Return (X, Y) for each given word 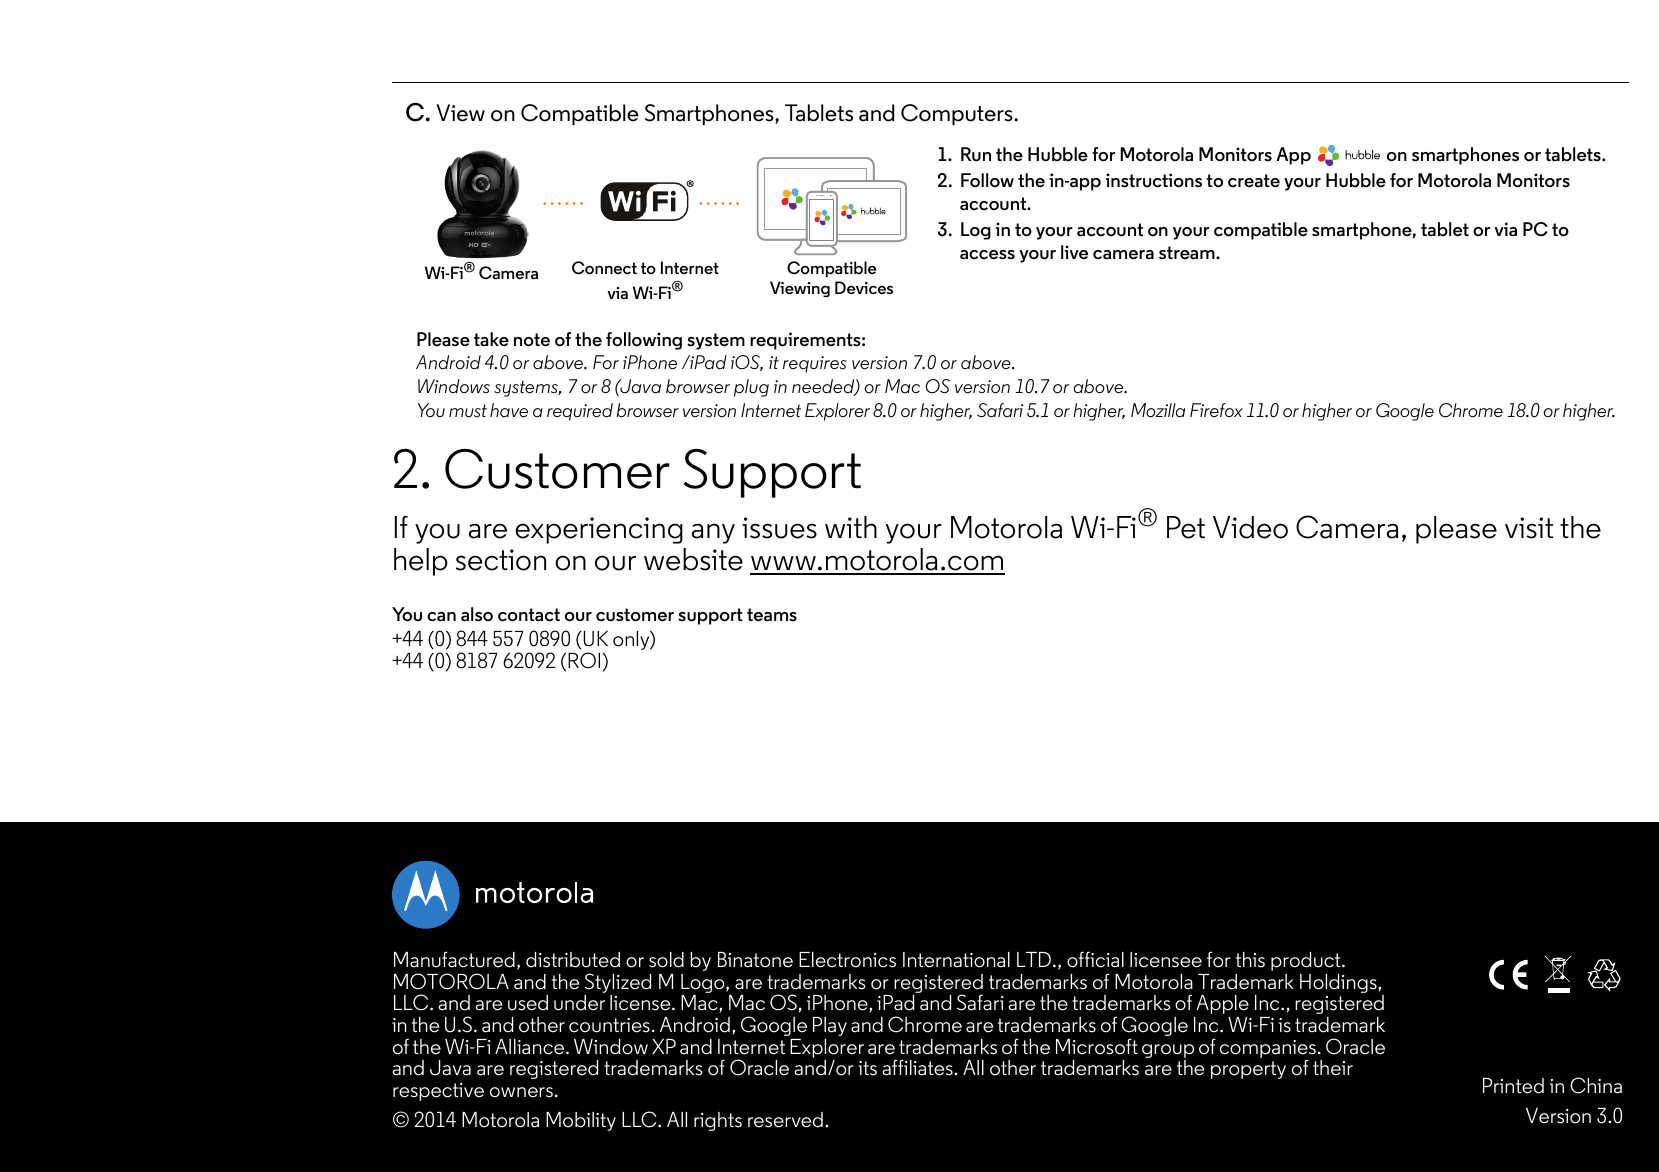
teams (772, 615)
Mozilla (1158, 410)
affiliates (918, 1067)
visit (1529, 528)
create (1254, 181)
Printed (1513, 1086)
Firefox (1216, 410)
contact (529, 615)
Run (976, 154)
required (580, 412)
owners (521, 1092)
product (1307, 961)
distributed (573, 960)
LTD (1034, 959)
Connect (604, 268)
